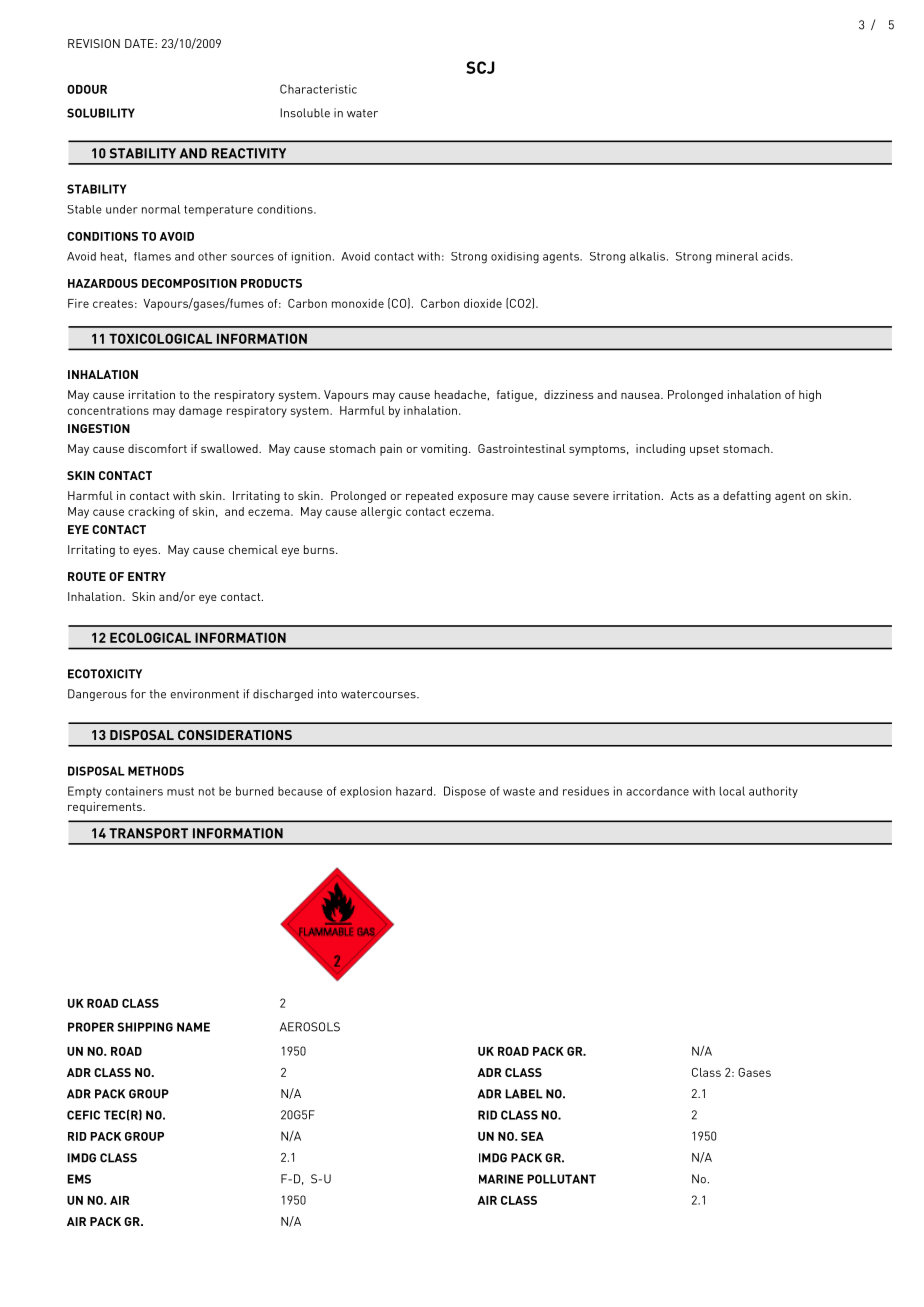 The image size is (924, 1307). I want to click on EMS, so click(79, 1179).
